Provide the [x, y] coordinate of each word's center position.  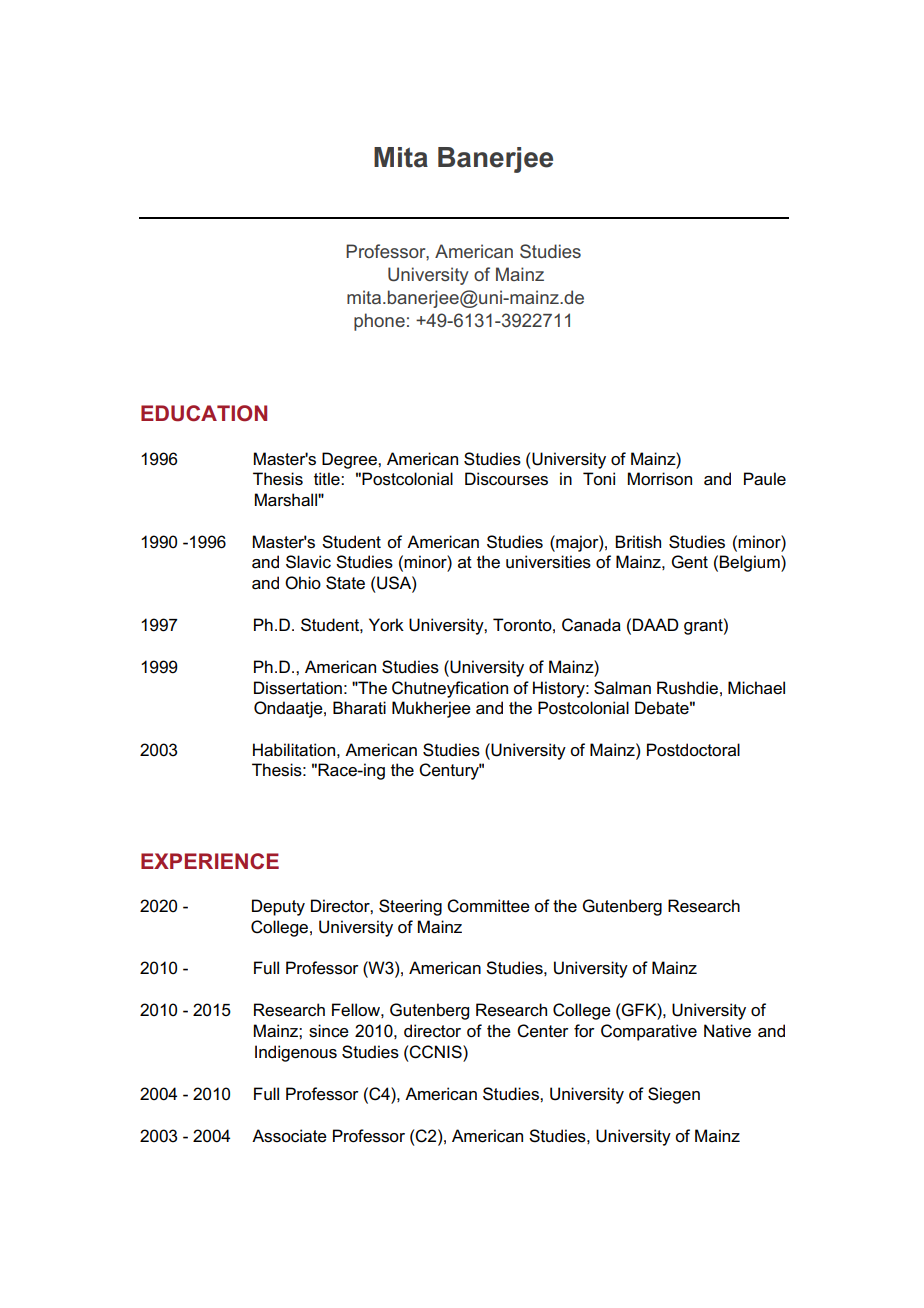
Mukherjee [431, 709]
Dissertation [298, 688]
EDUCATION [204, 413]
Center [543, 1031]
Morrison [660, 479]
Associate [289, 1136]
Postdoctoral [693, 750]
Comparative [649, 1032]
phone [379, 322]
